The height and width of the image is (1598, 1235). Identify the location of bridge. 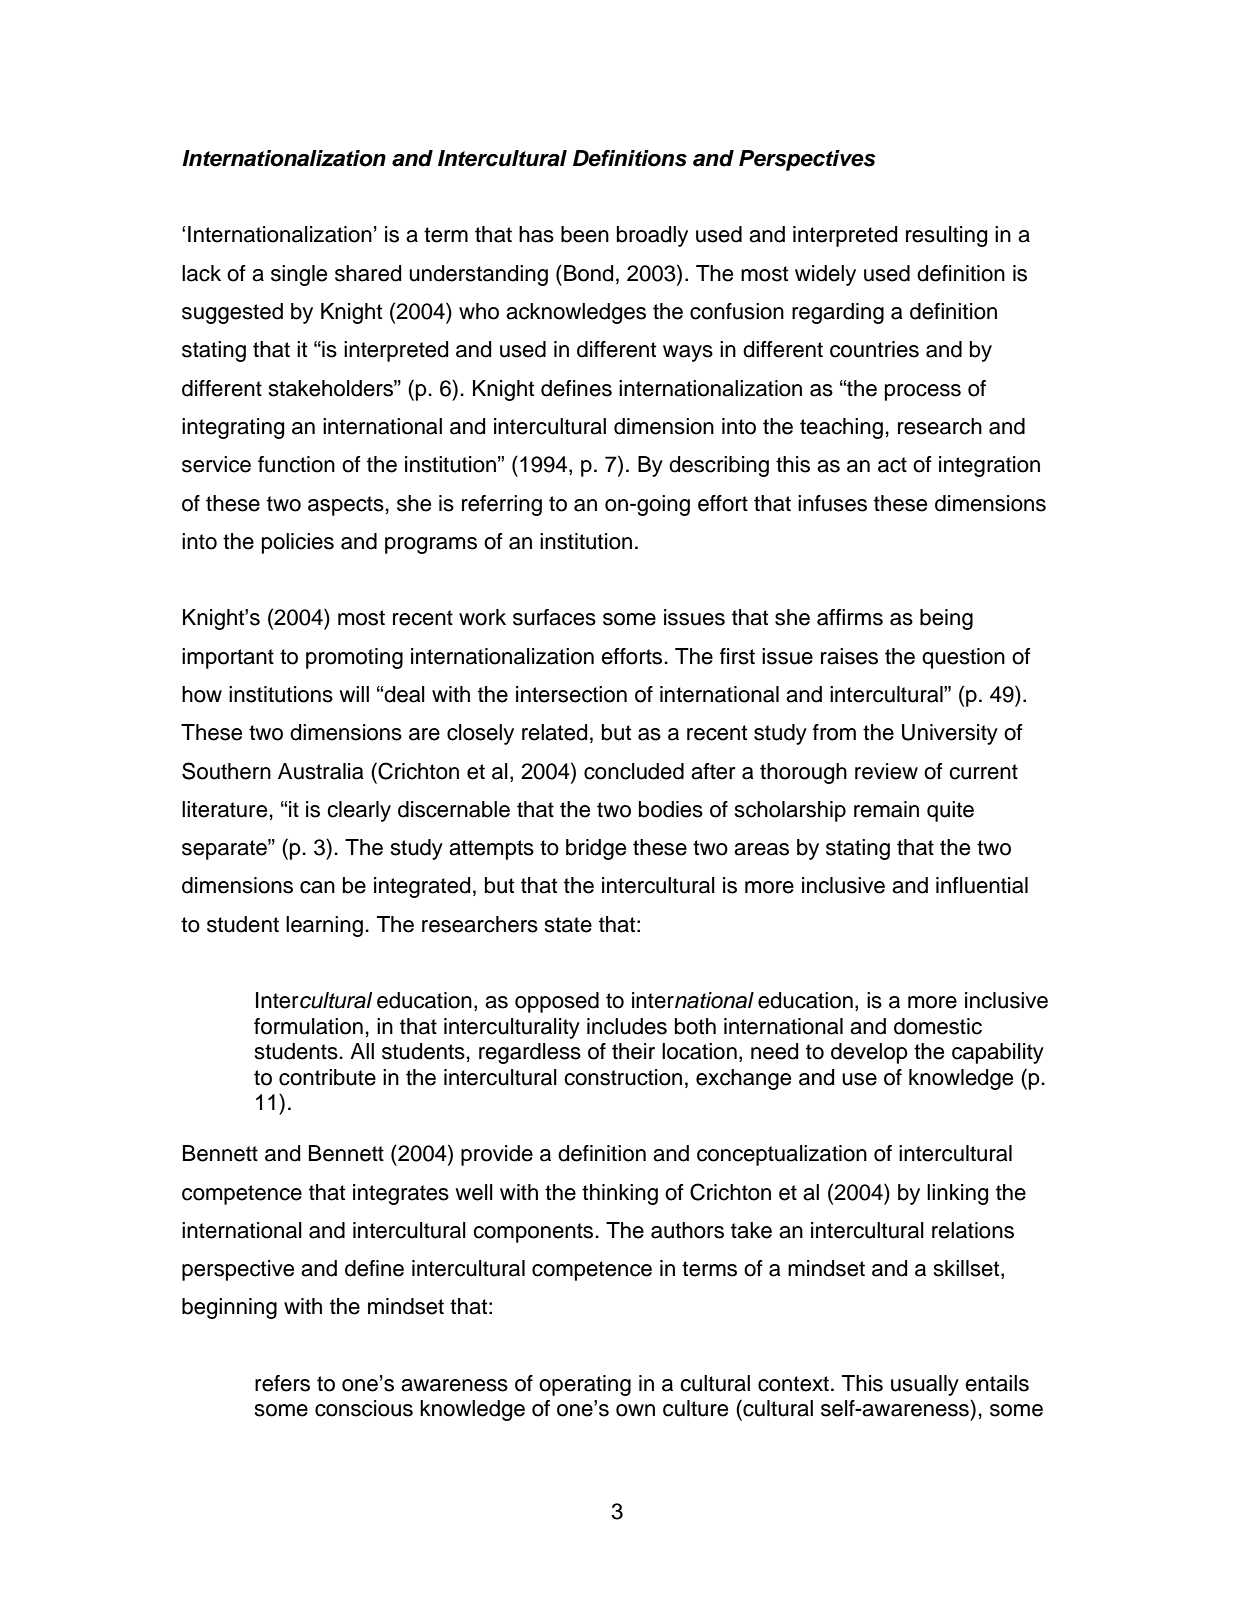
(596, 849).
